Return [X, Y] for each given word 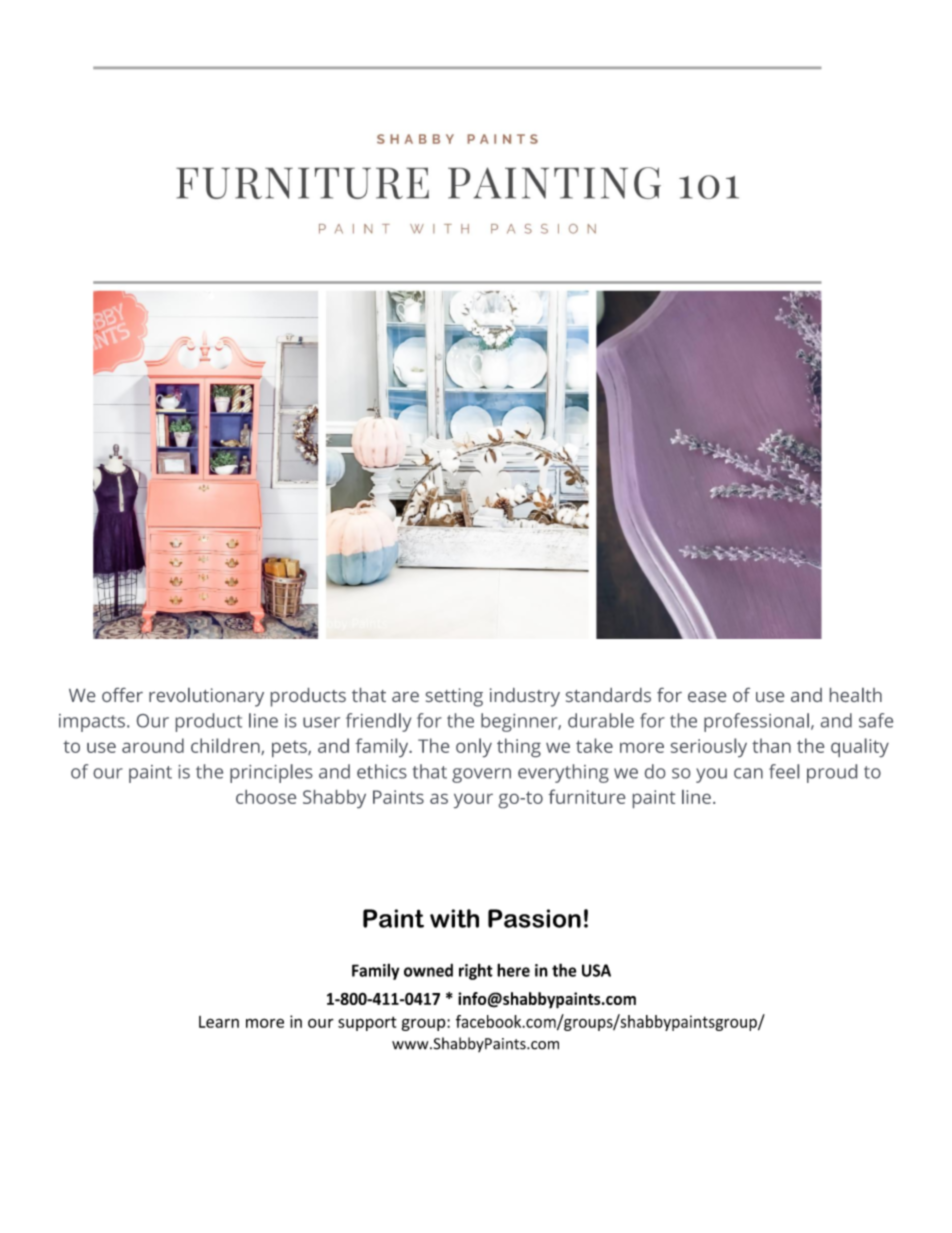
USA [596, 970]
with [454, 918]
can [748, 773]
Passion [534, 918]
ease [707, 697]
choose [266, 797]
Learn [219, 1022]
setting [454, 697]
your [473, 801]
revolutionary [206, 697]
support [367, 1024]
